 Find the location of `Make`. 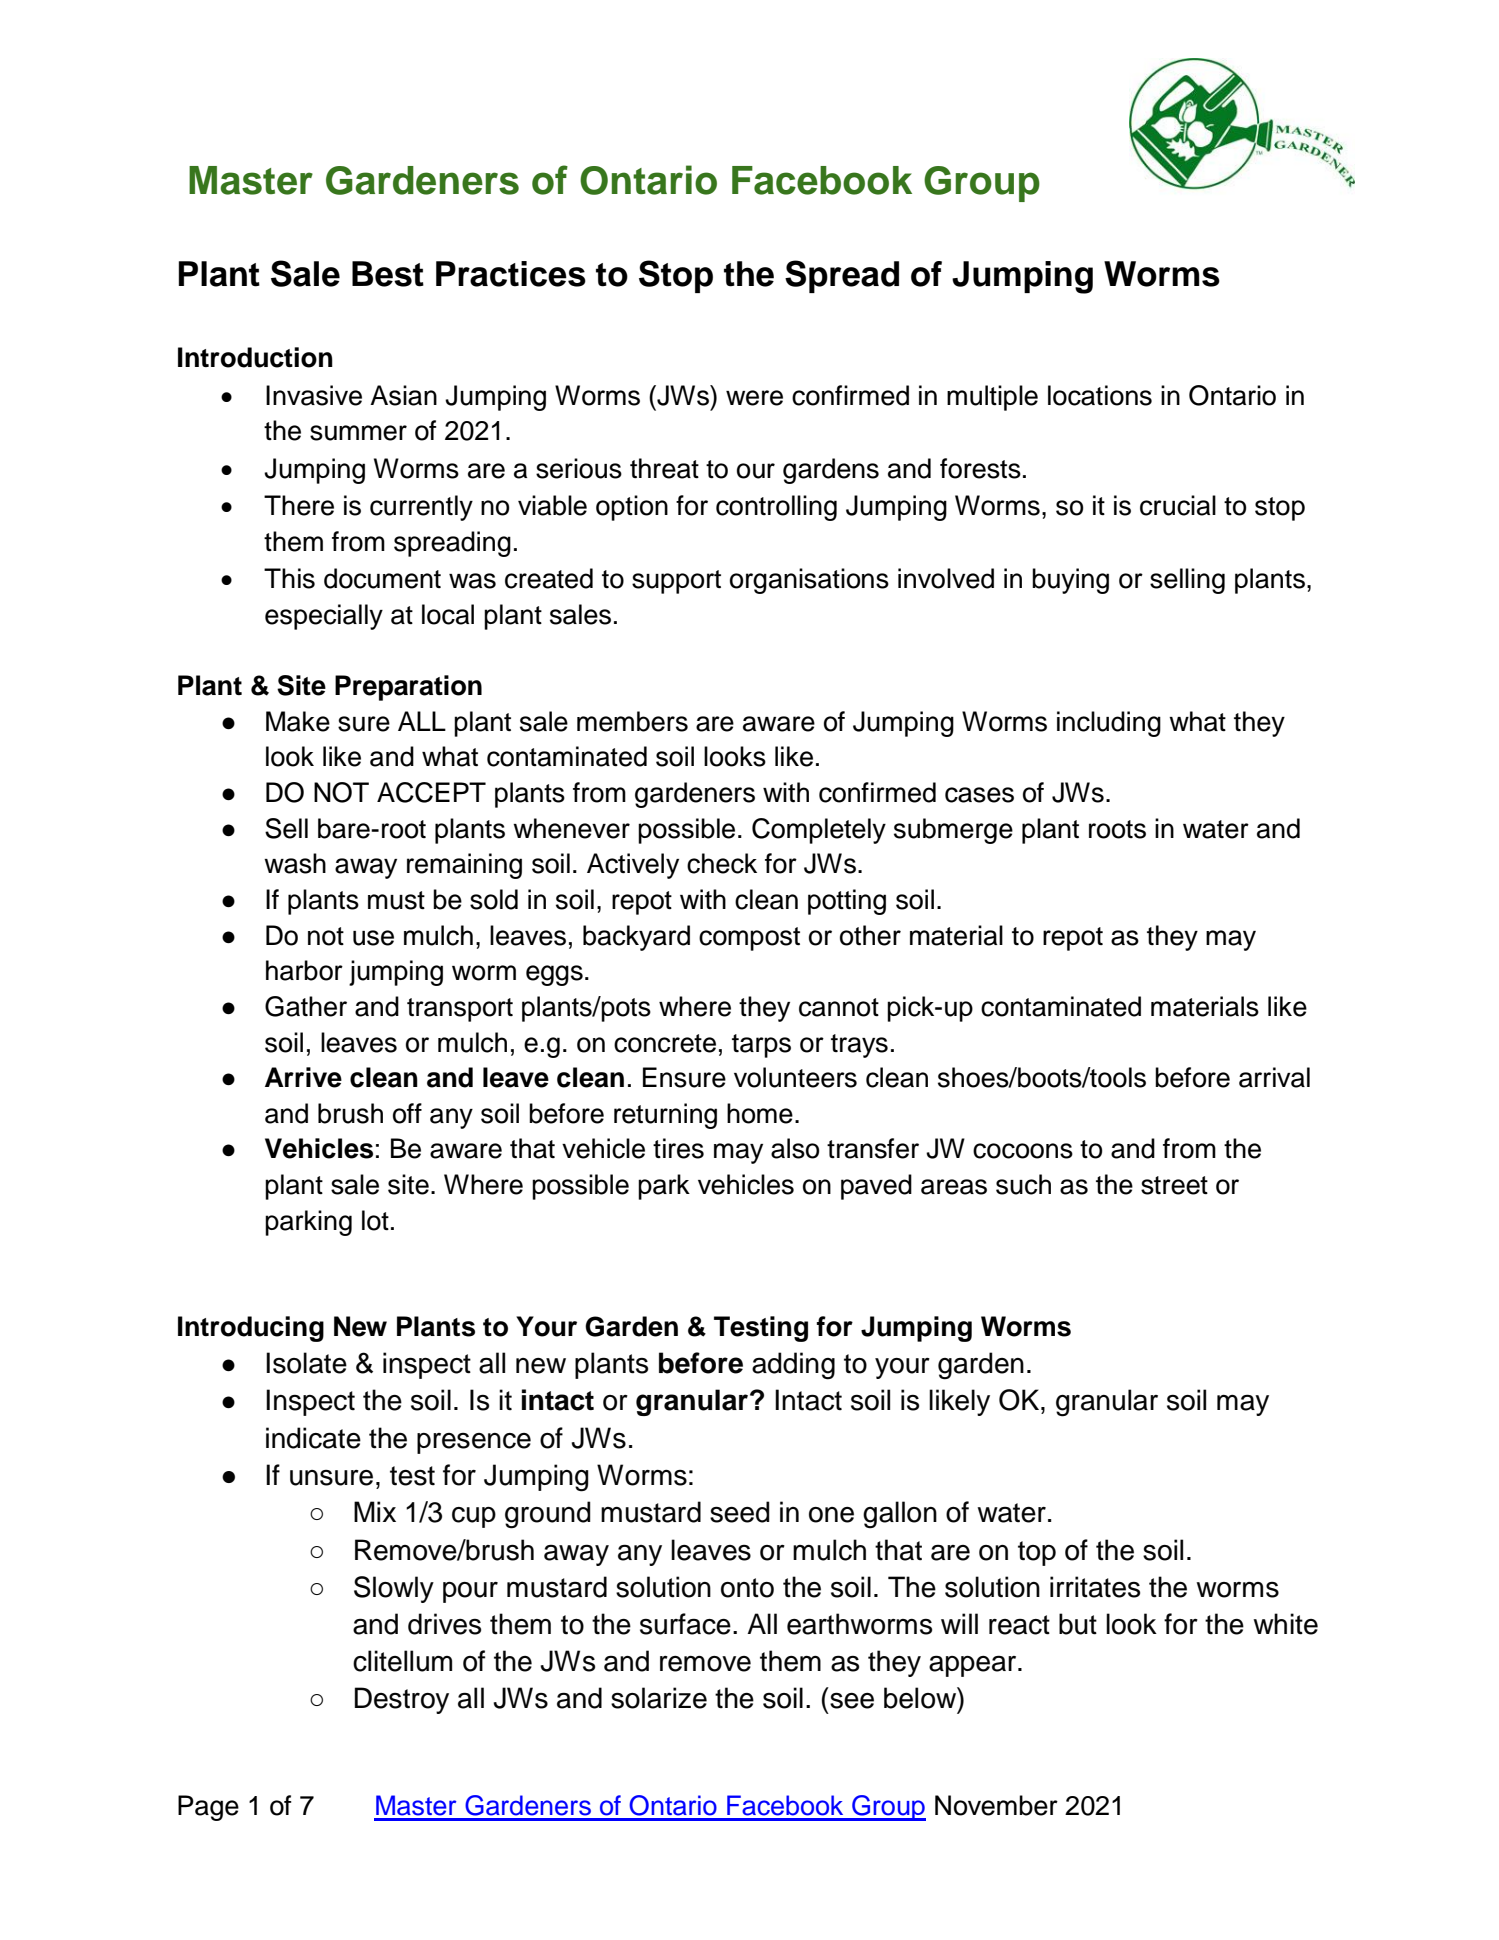

Make is located at coordinates (298, 721).
